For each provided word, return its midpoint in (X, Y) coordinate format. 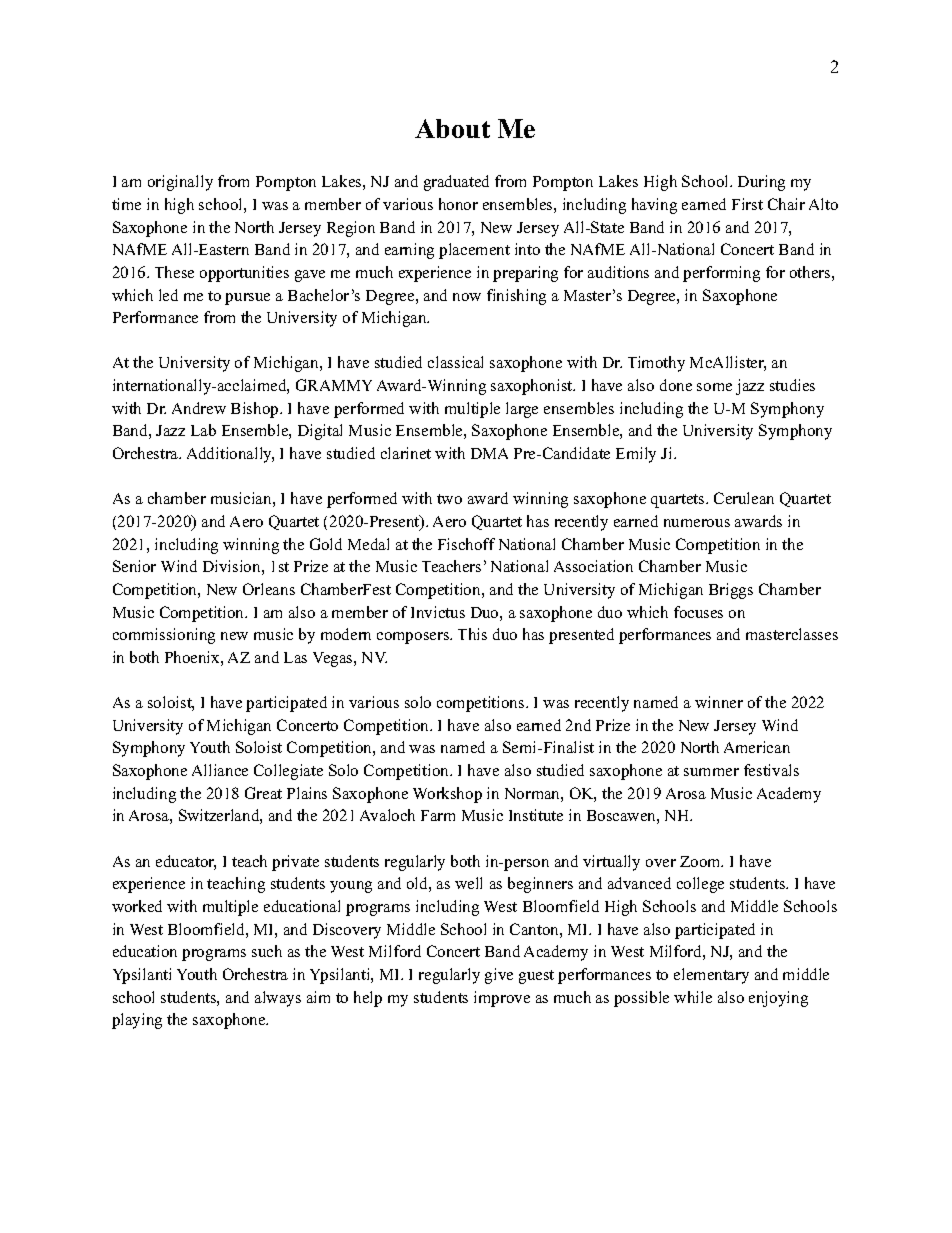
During (761, 183)
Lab (203, 430)
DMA (489, 453)
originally (180, 183)
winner (719, 702)
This (472, 634)
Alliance (220, 770)
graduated (456, 183)
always (278, 999)
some (714, 387)
